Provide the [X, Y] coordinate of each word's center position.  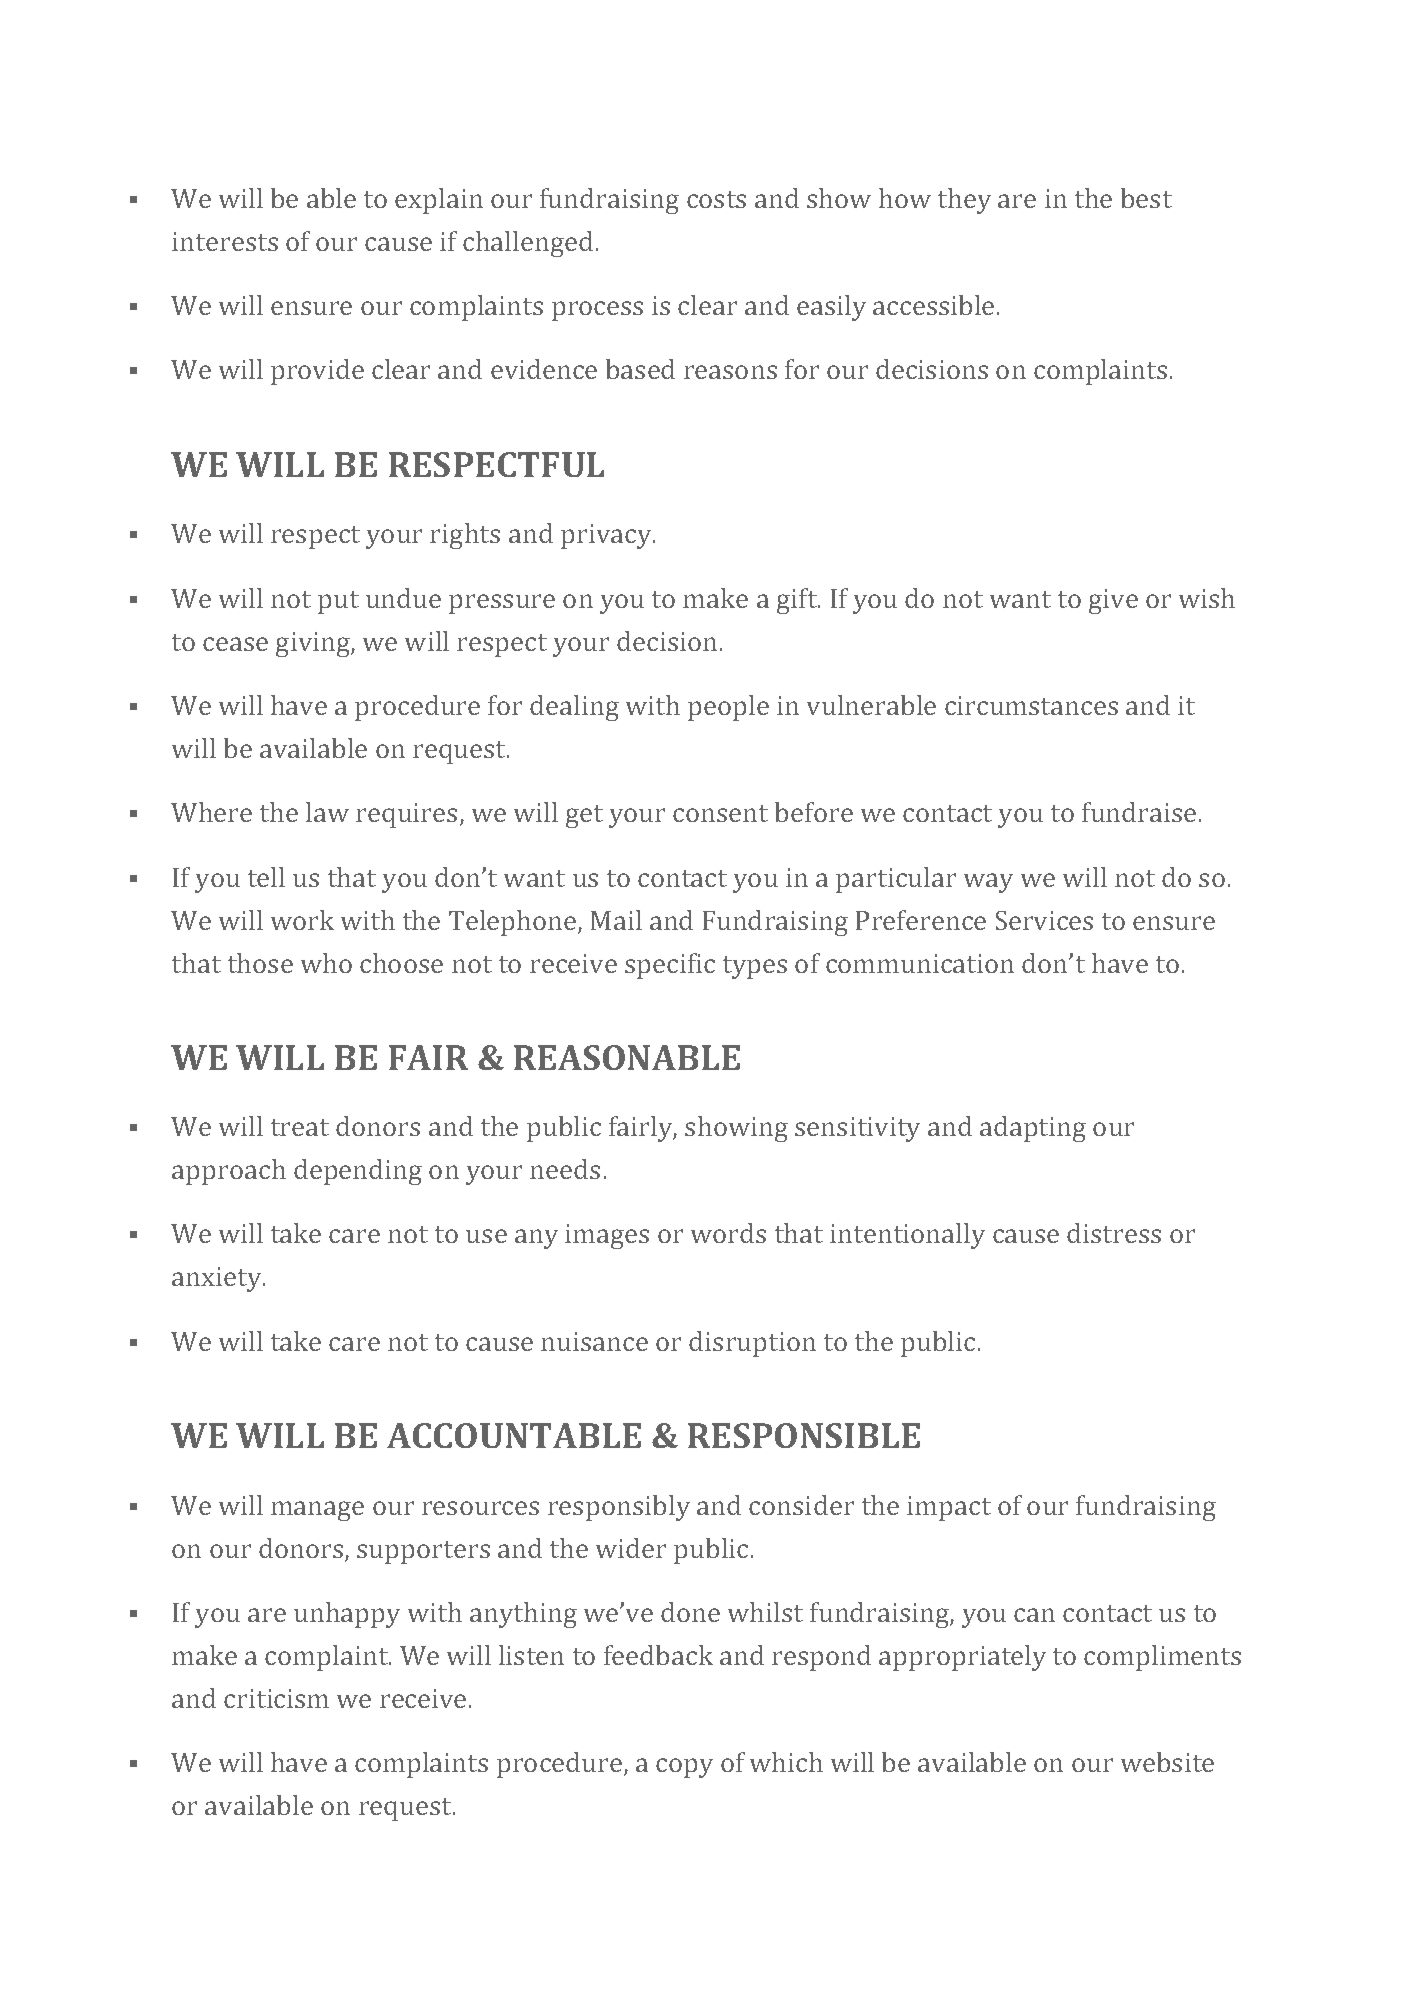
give [1113, 601]
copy [684, 1768]
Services [1044, 920]
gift [798, 601]
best [1146, 198]
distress [1114, 1233]
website [1167, 1762]
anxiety [218, 1279]
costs [716, 199]
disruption [752, 1344]
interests [225, 241]
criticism [276, 1698]
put [338, 602]
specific [670, 966]
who [326, 963]
